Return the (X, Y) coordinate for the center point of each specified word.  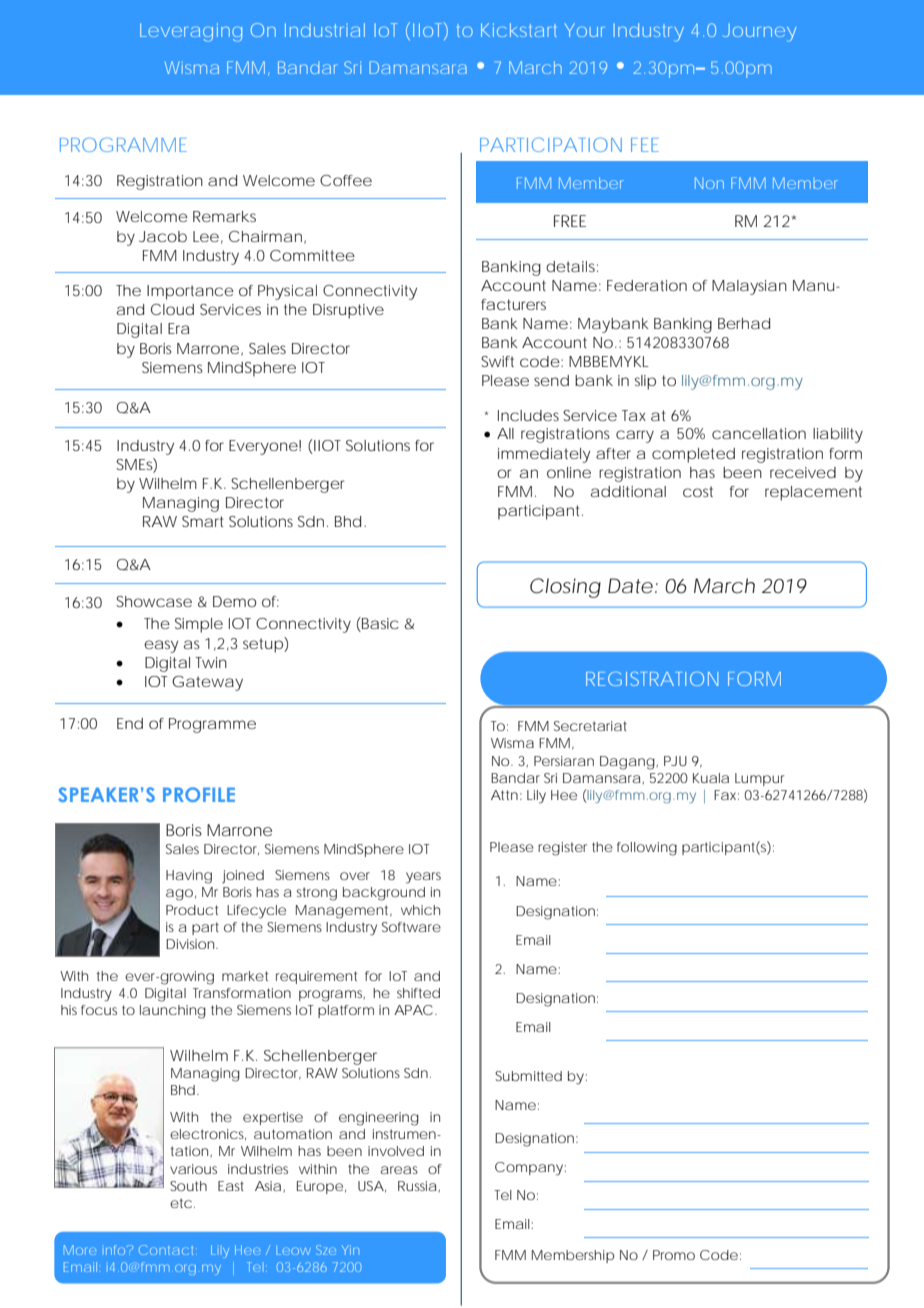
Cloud (172, 309)
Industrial (325, 30)
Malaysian (749, 287)
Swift (497, 361)
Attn (504, 795)
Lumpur (759, 779)
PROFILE (199, 794)
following (647, 849)
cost (698, 491)
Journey (759, 32)
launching (173, 1012)
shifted (418, 993)
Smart (202, 521)
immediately (544, 455)
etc (181, 1203)
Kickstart (519, 30)
